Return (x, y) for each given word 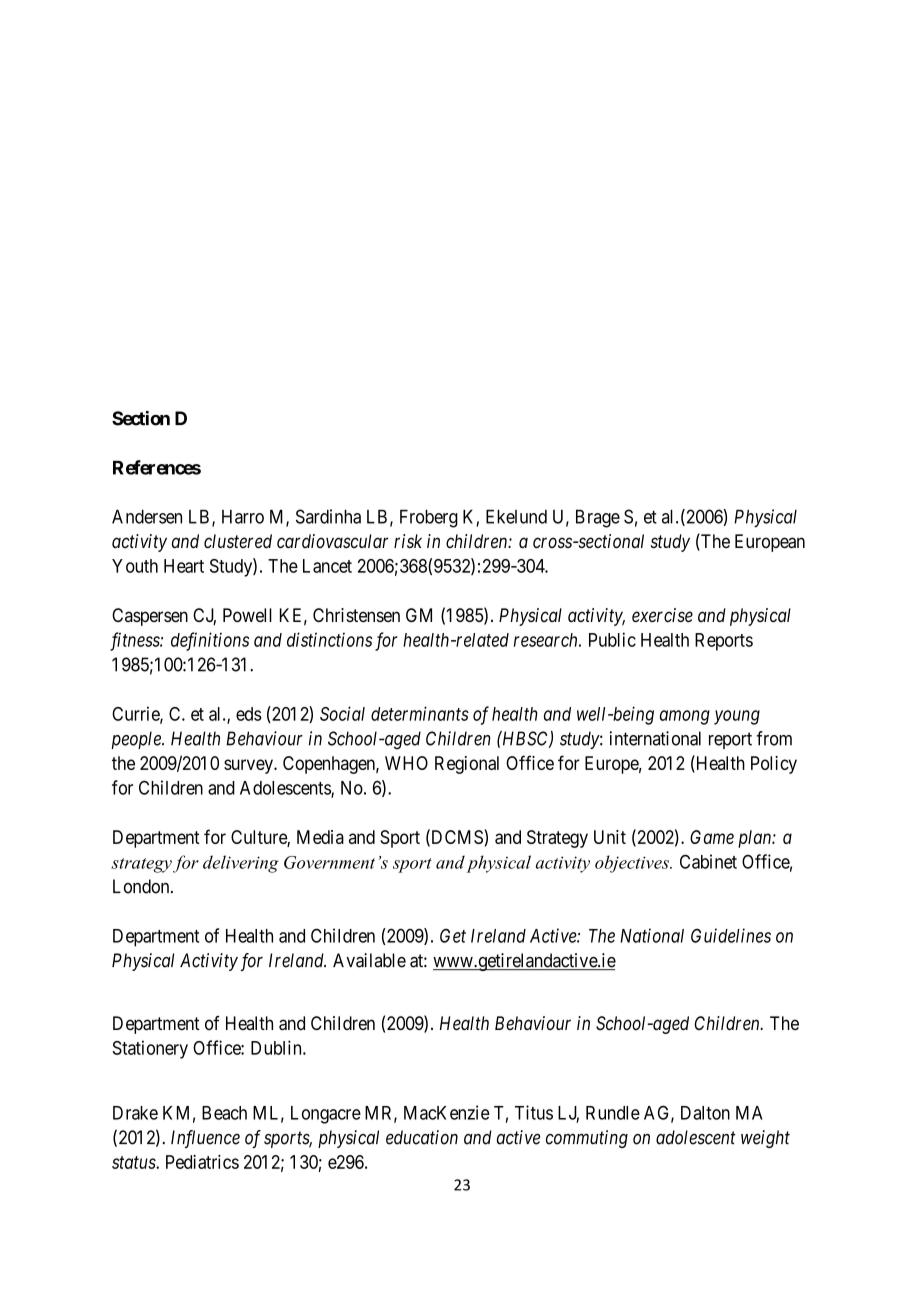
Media (320, 837)
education (422, 1137)
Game (712, 837)
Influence (205, 1139)
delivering (241, 864)
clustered (238, 541)
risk (408, 541)
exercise (662, 615)
